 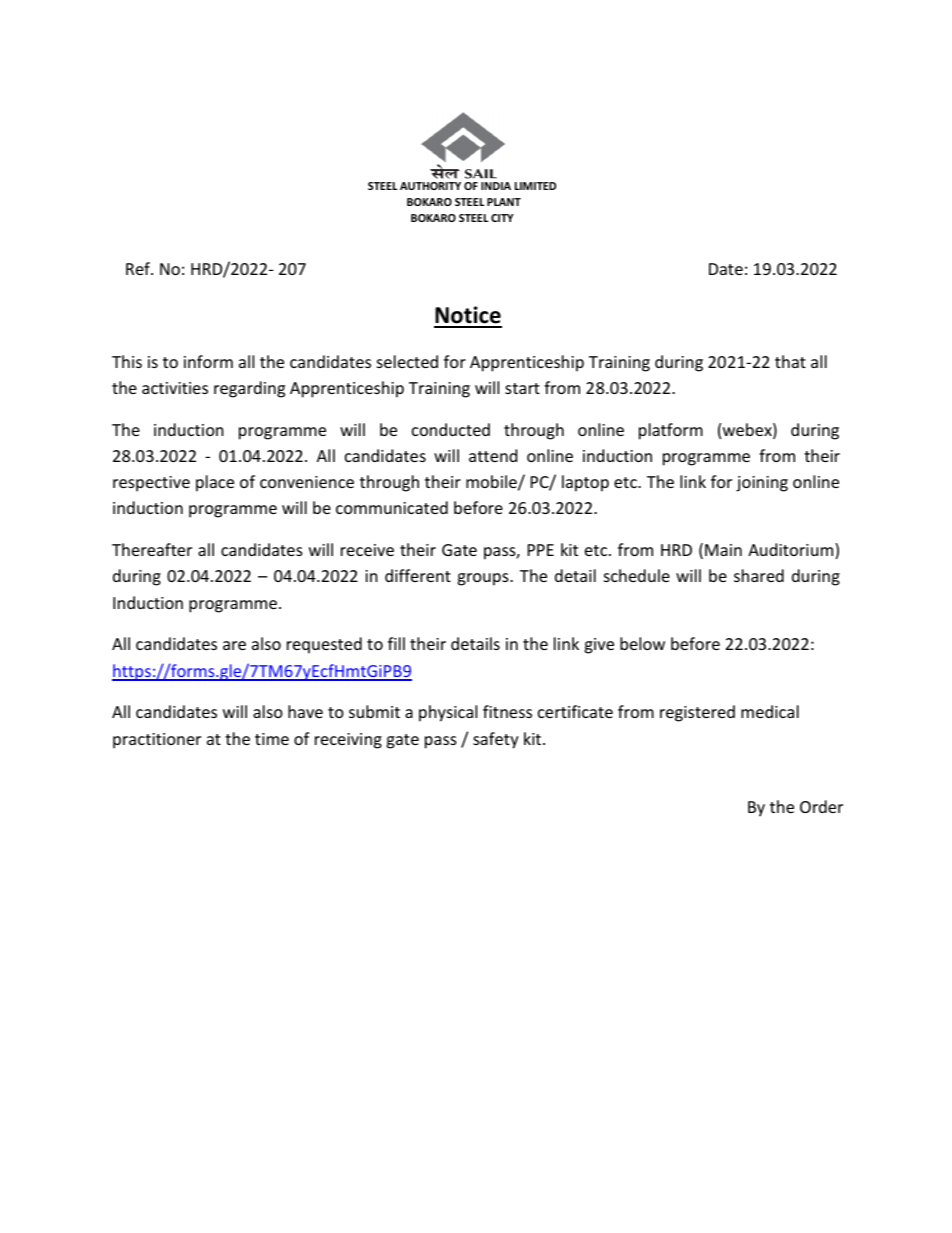 What do you see at coordinates (324, 645) in the document?
I see `requested` at bounding box center [324, 645].
